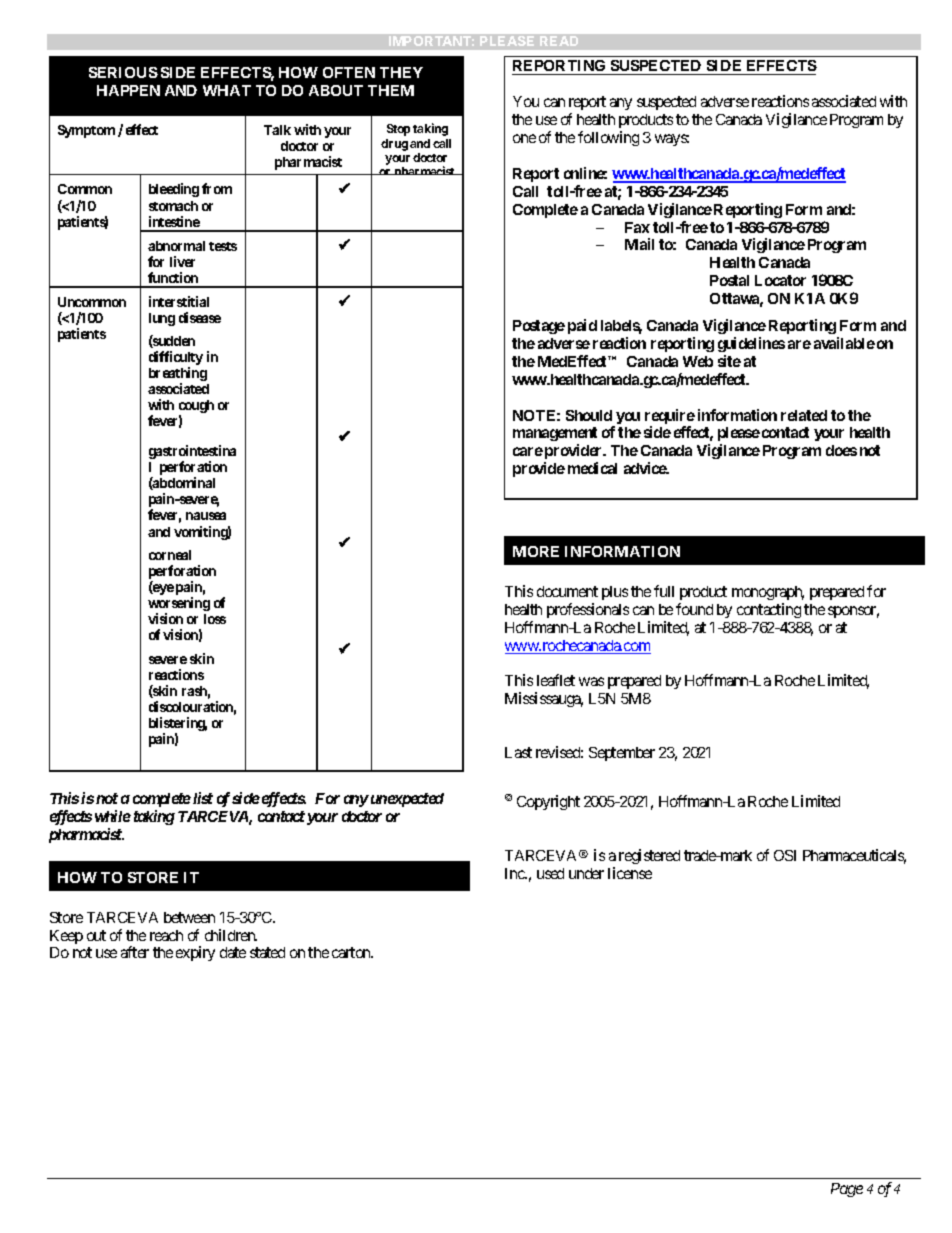 The width and height of the image is (952, 1233). What do you see at coordinates (694, 609) in the image?
I see `found` at bounding box center [694, 609].
